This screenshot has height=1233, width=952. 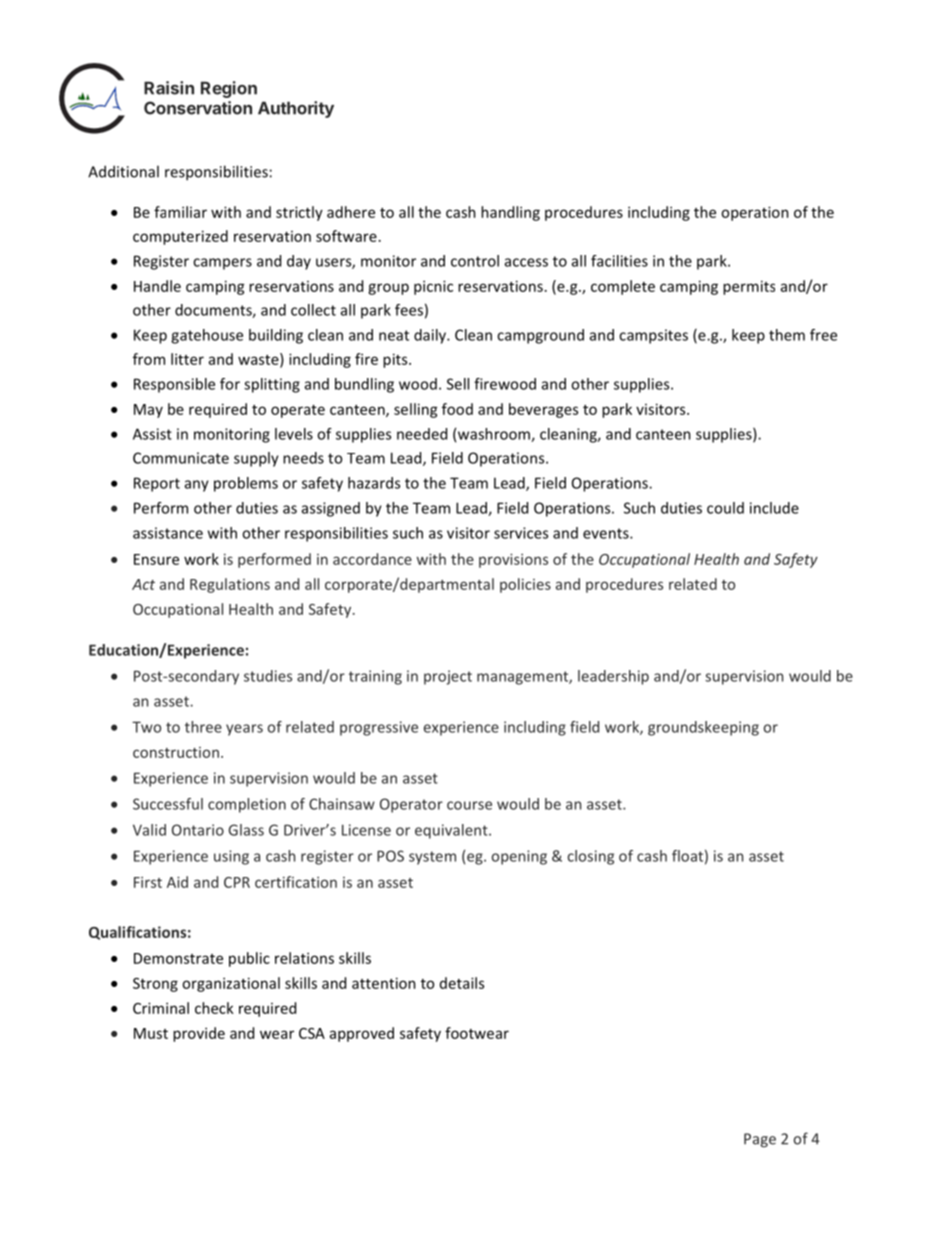 What do you see at coordinates (725, 508) in the screenshot?
I see `could` at bounding box center [725, 508].
